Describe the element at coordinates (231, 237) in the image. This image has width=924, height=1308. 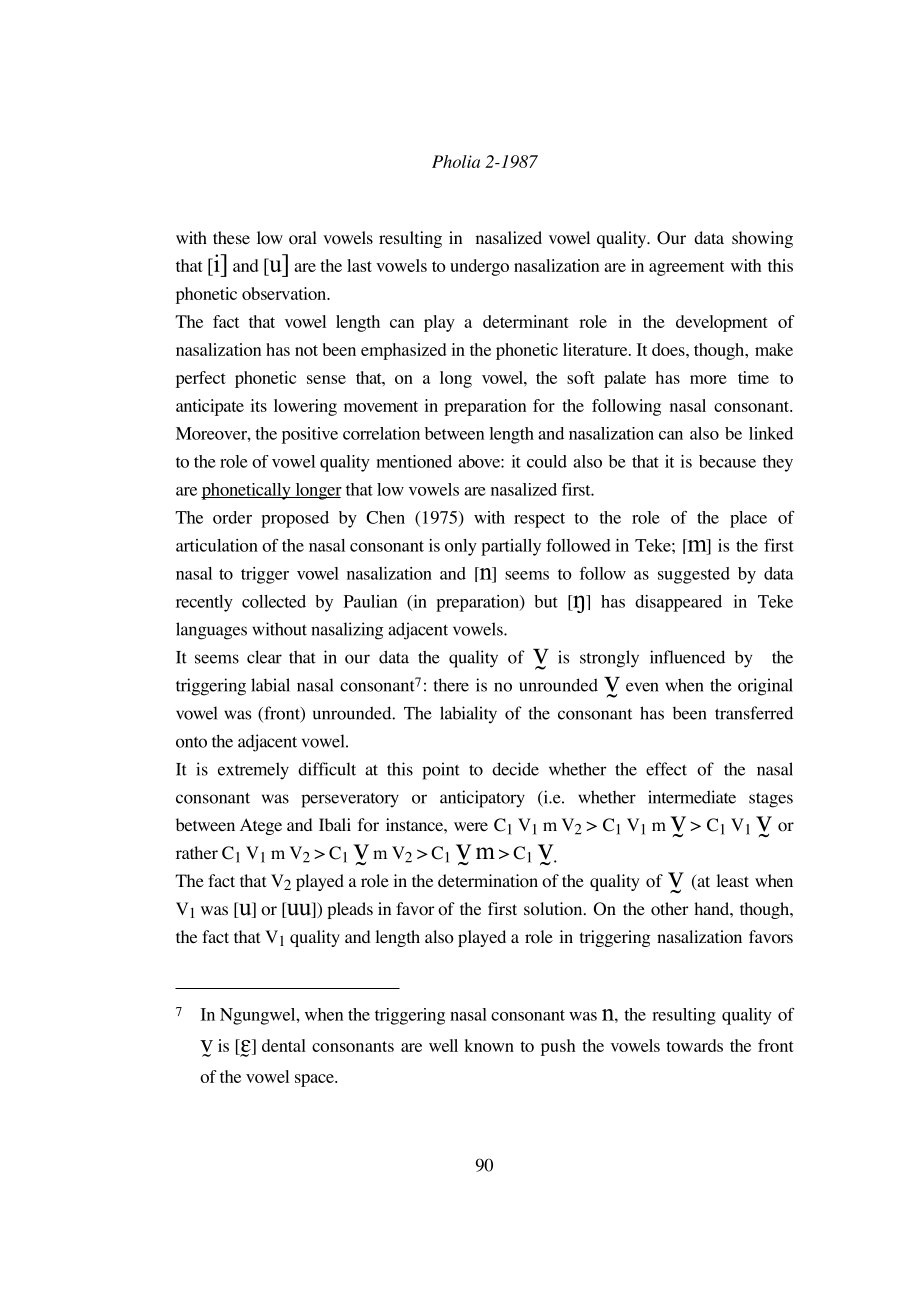
I see `these` at that location.
